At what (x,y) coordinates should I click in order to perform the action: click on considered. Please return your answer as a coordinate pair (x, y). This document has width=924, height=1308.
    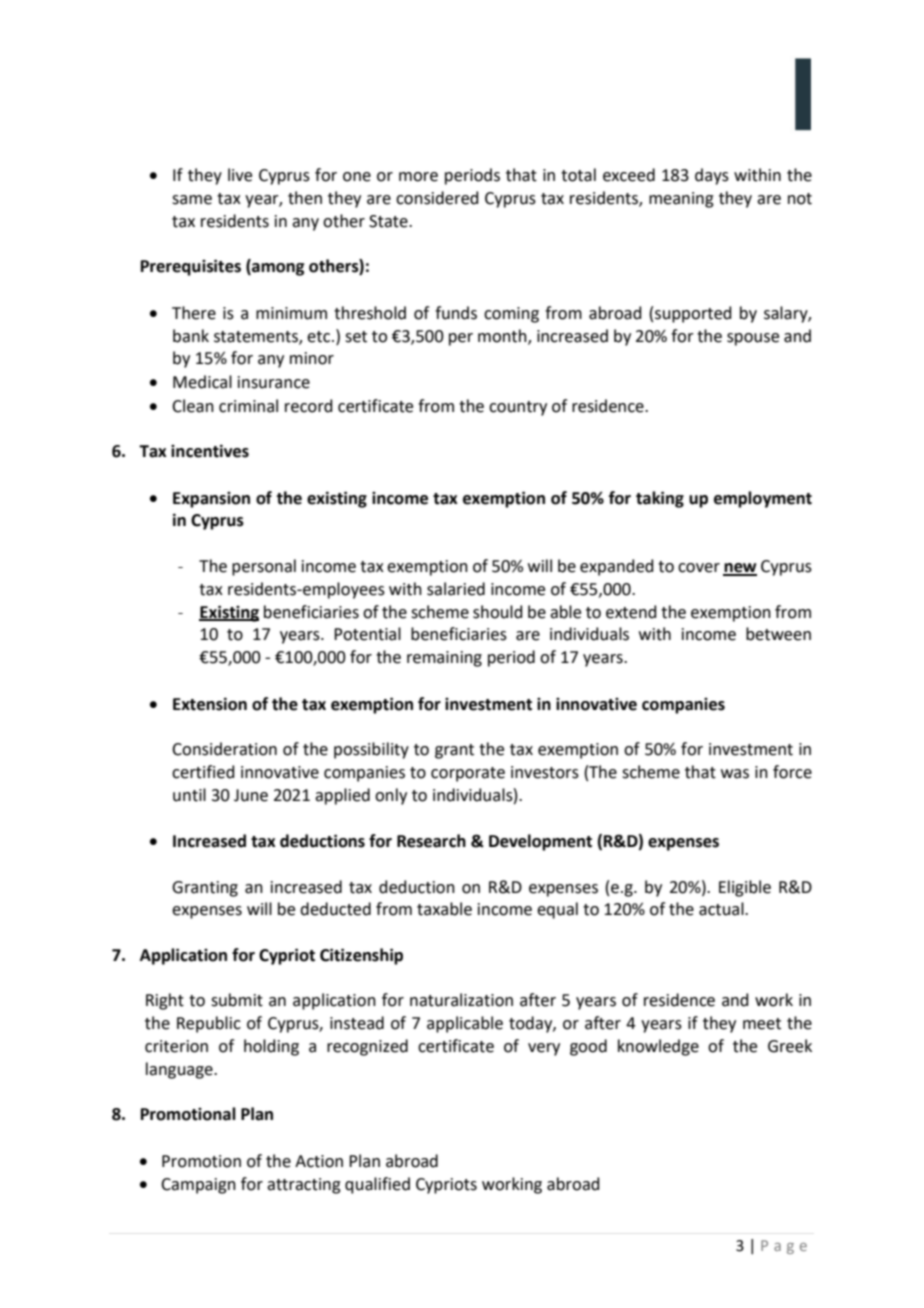
    Looking at the image, I should click on (437, 198).
